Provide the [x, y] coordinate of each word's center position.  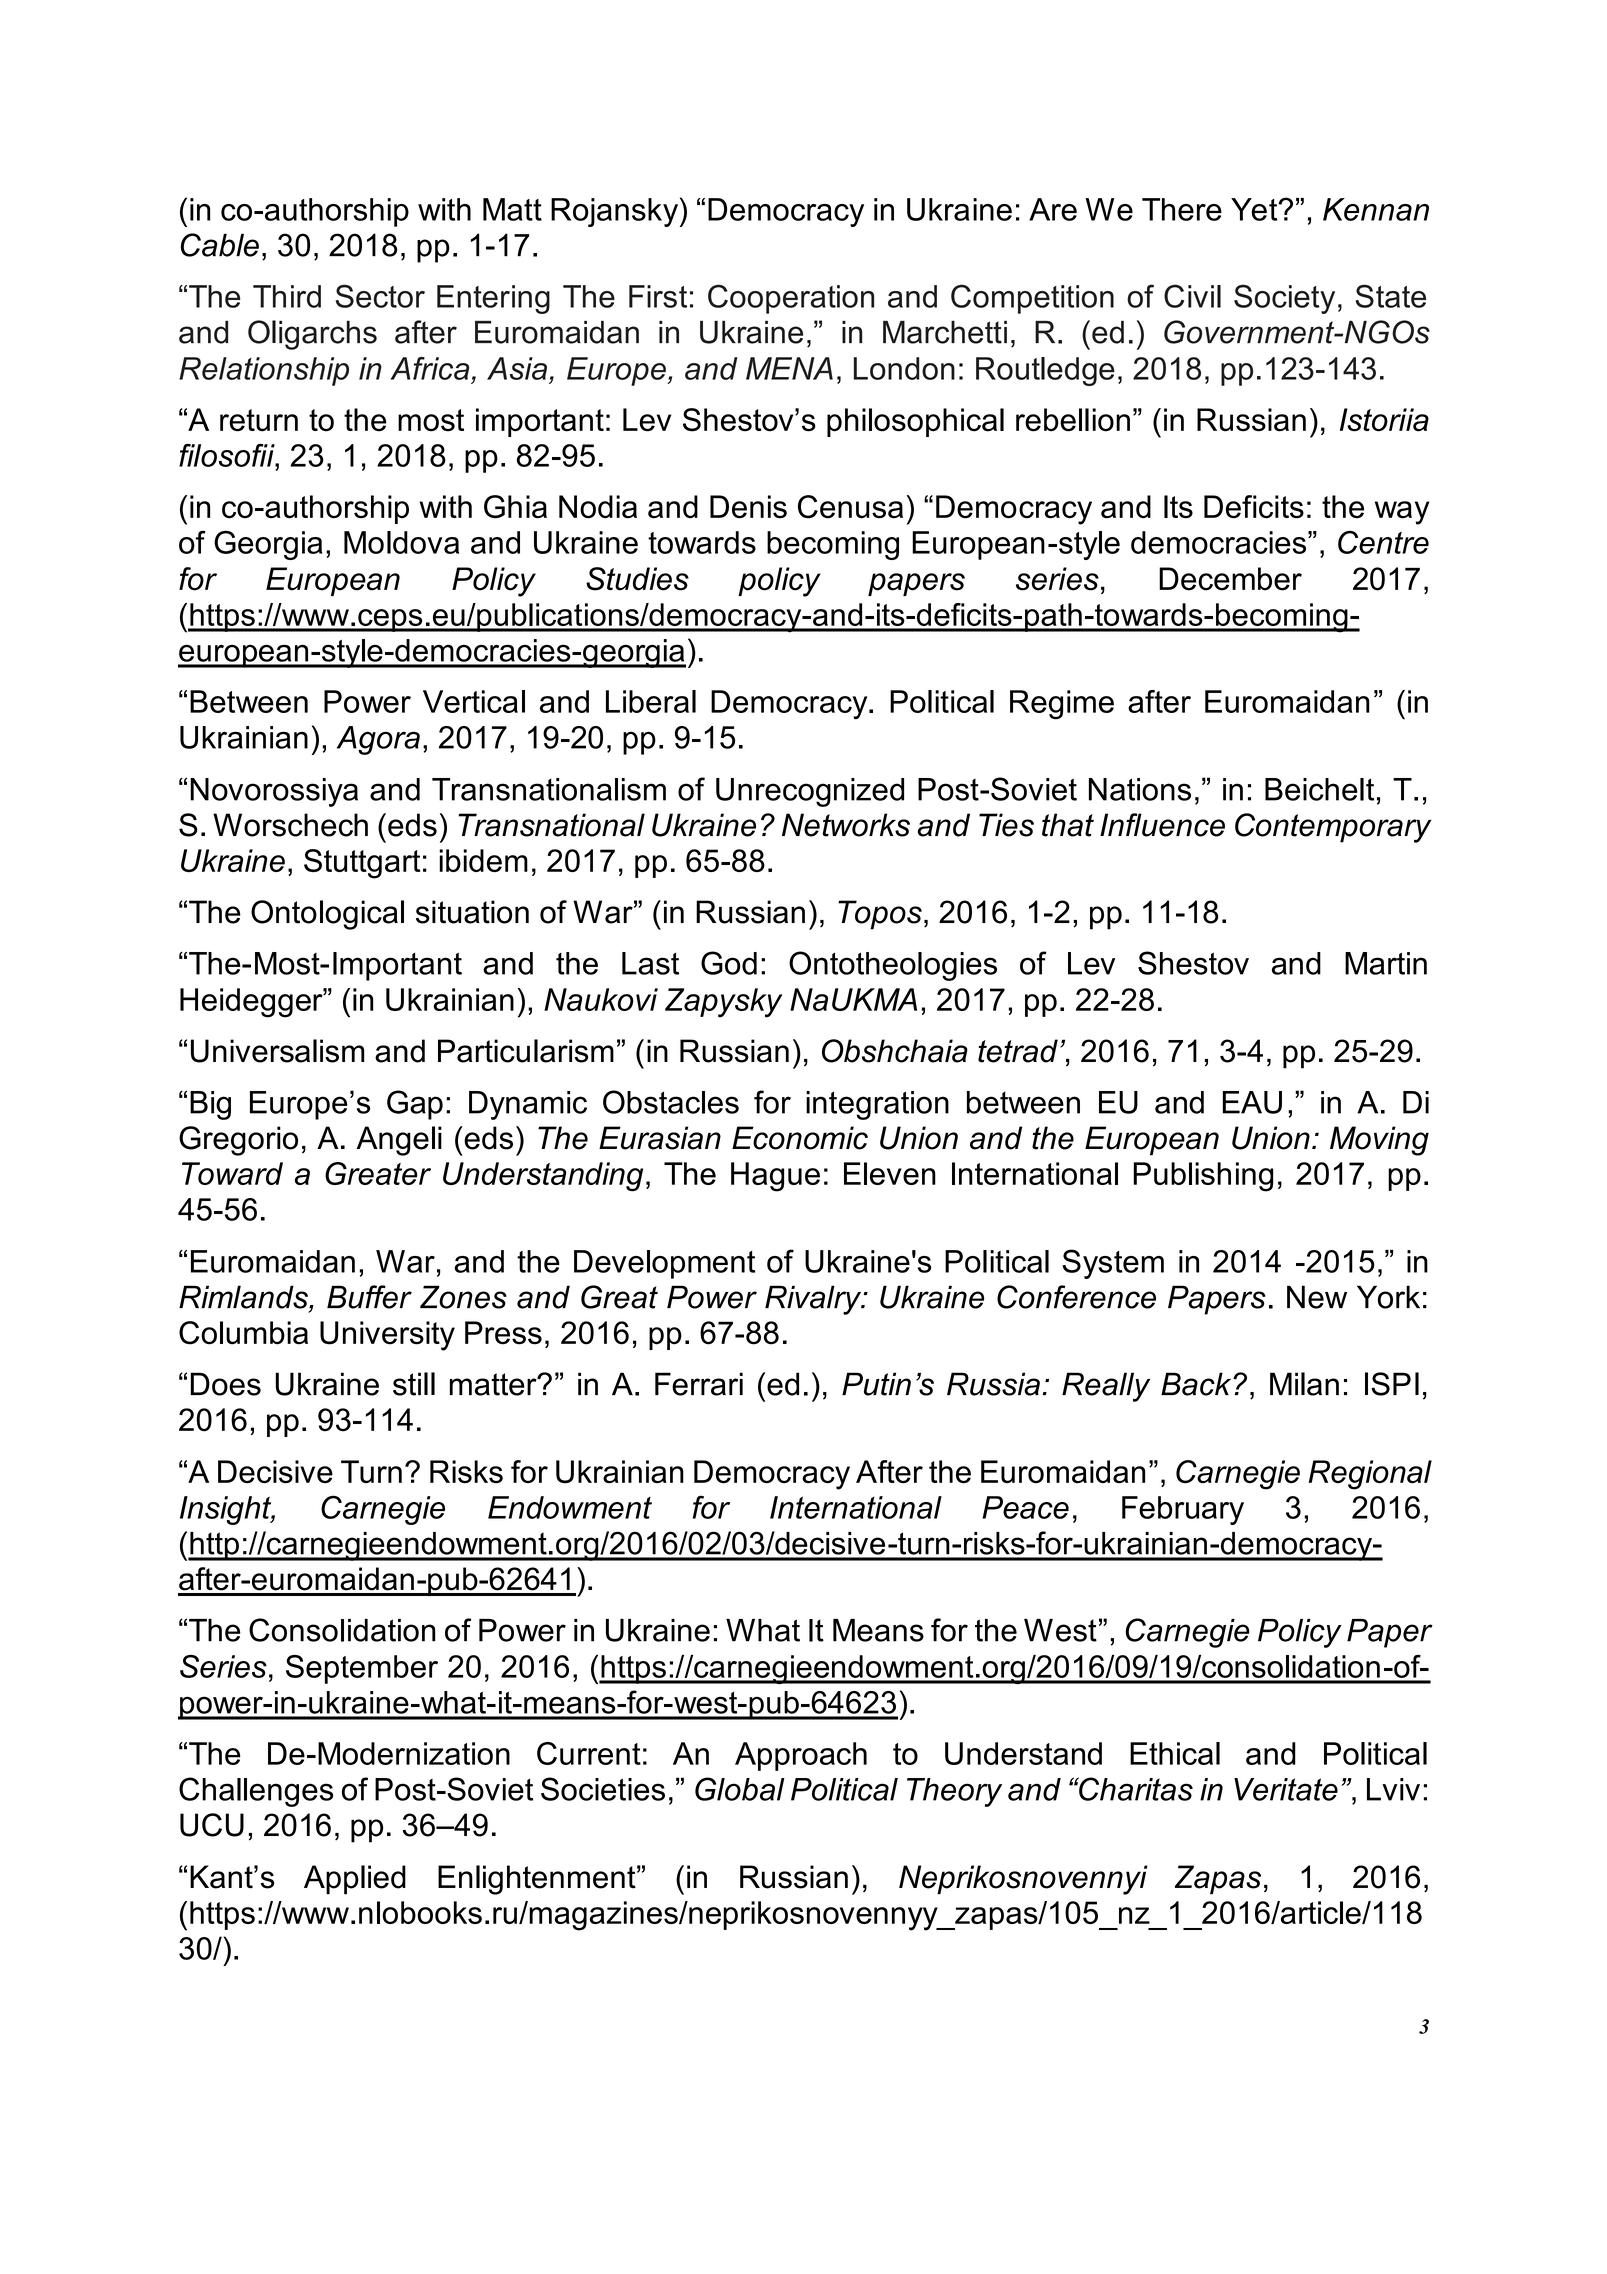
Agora [378, 740]
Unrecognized [810, 792]
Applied [355, 1880]
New [1317, 1297]
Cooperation [791, 299]
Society [1284, 299]
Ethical [1175, 1753]
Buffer [369, 1297]
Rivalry [814, 1300]
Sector [380, 296]
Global [740, 1789]
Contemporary [1333, 828]
